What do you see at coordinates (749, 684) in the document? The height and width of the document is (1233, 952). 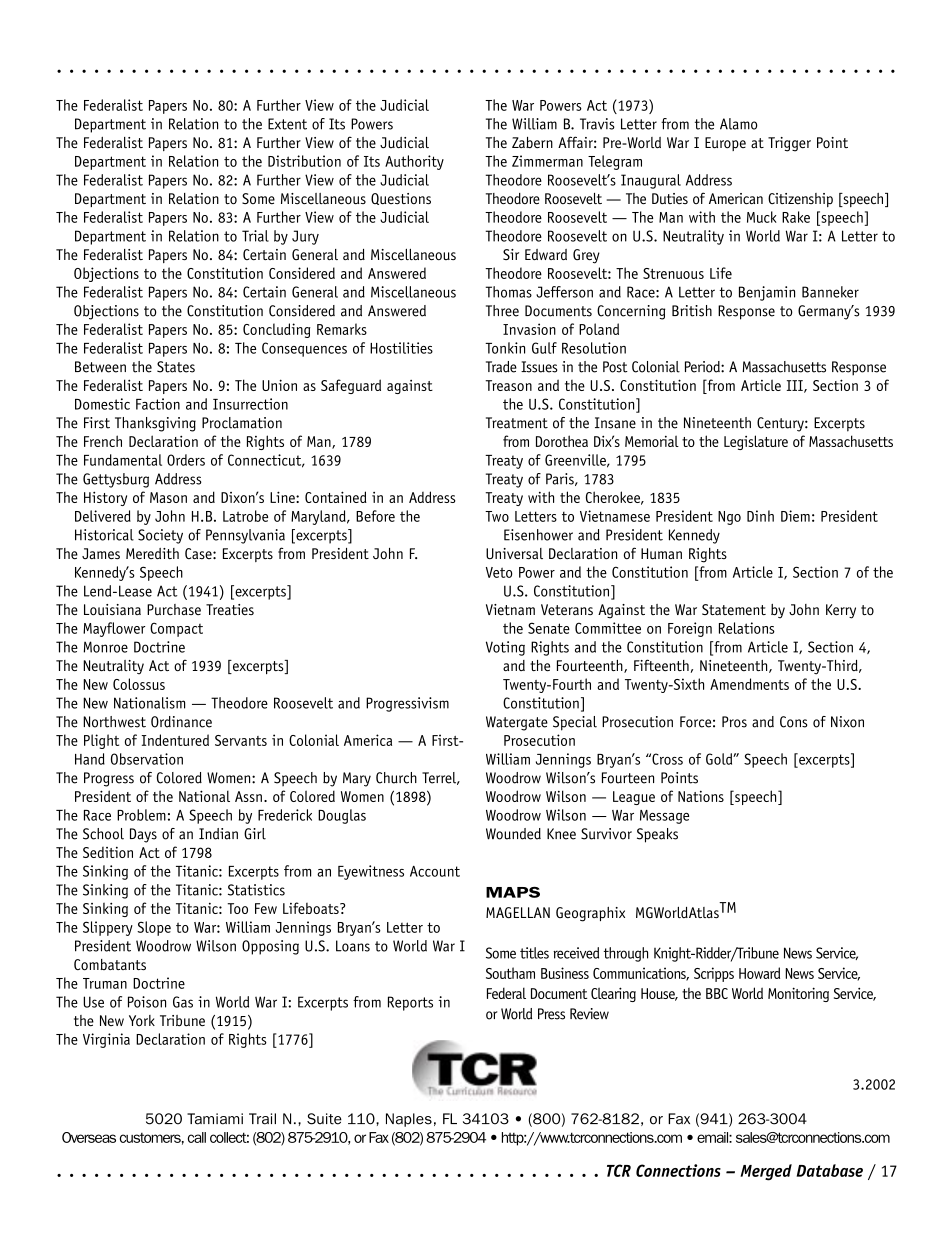 I see `Amendments` at bounding box center [749, 684].
